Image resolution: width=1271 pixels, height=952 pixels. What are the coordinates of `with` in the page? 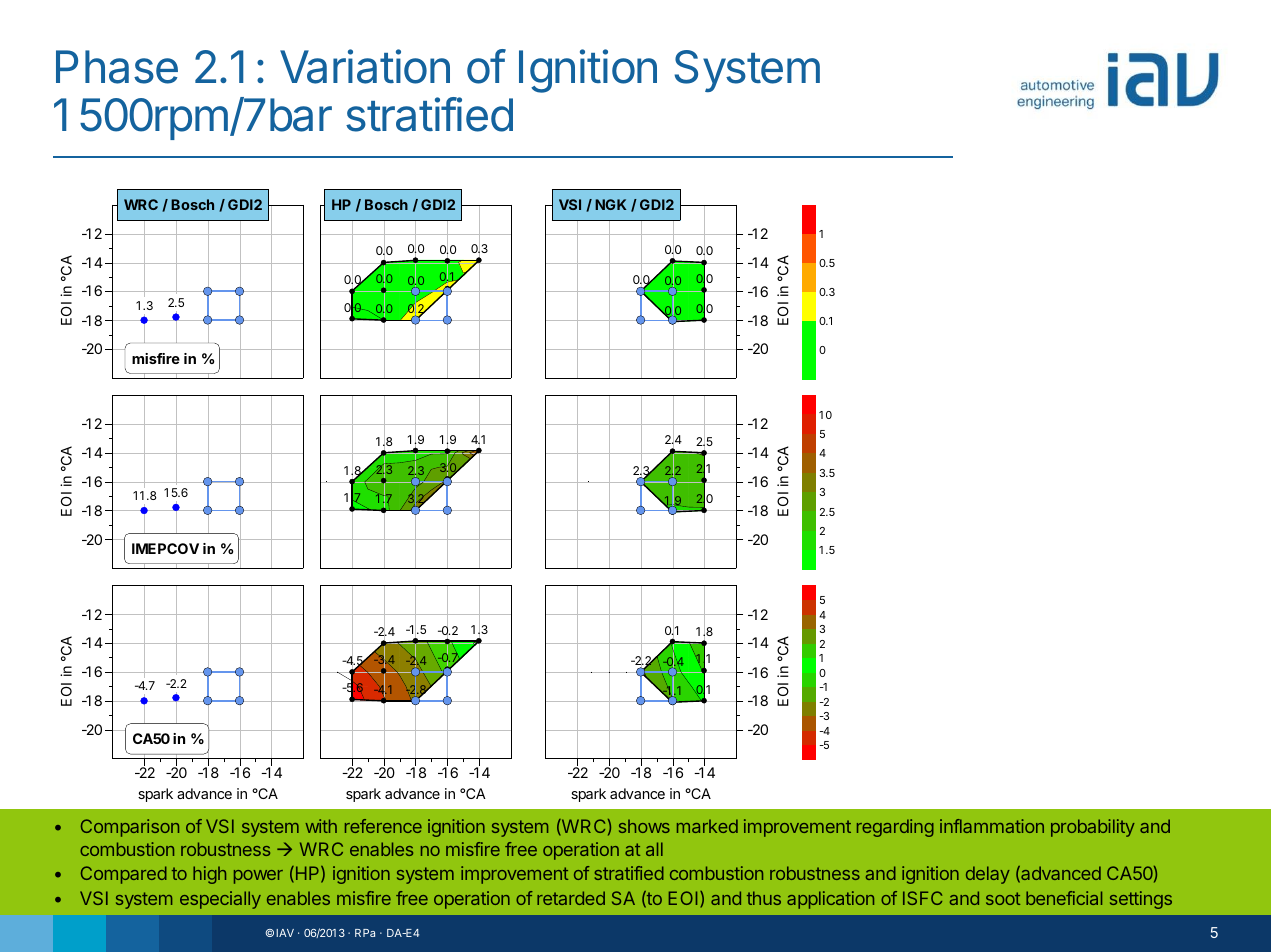 It's located at (321, 826).
